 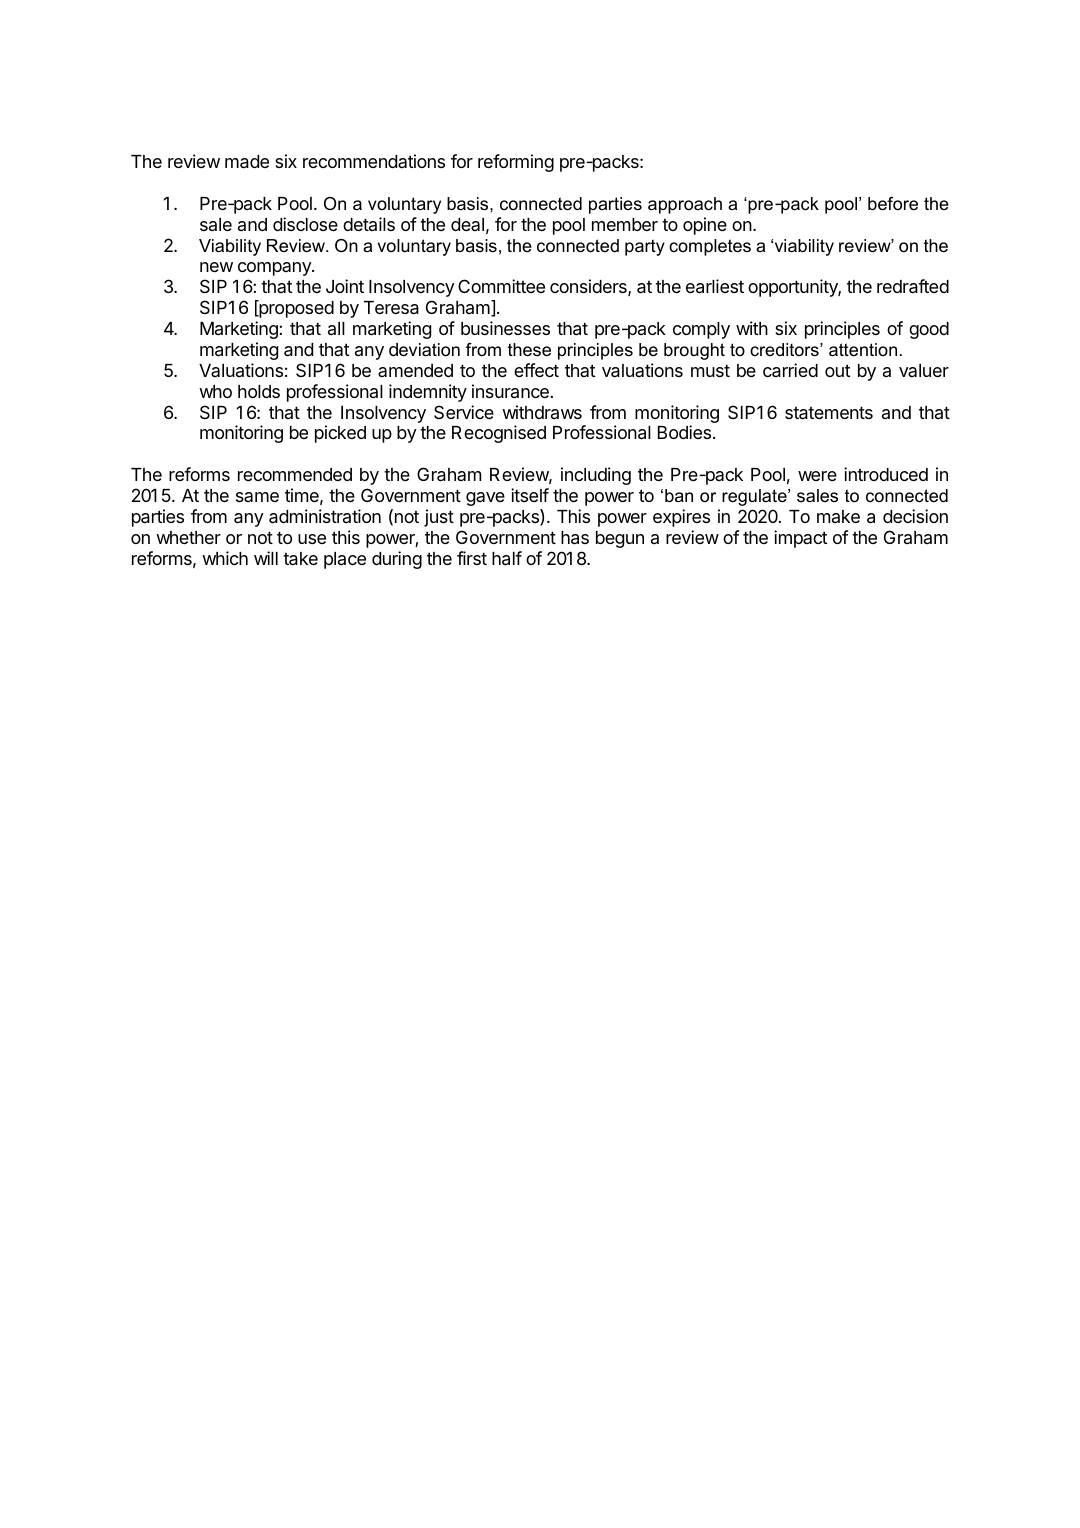 I want to click on holds, so click(x=259, y=391).
